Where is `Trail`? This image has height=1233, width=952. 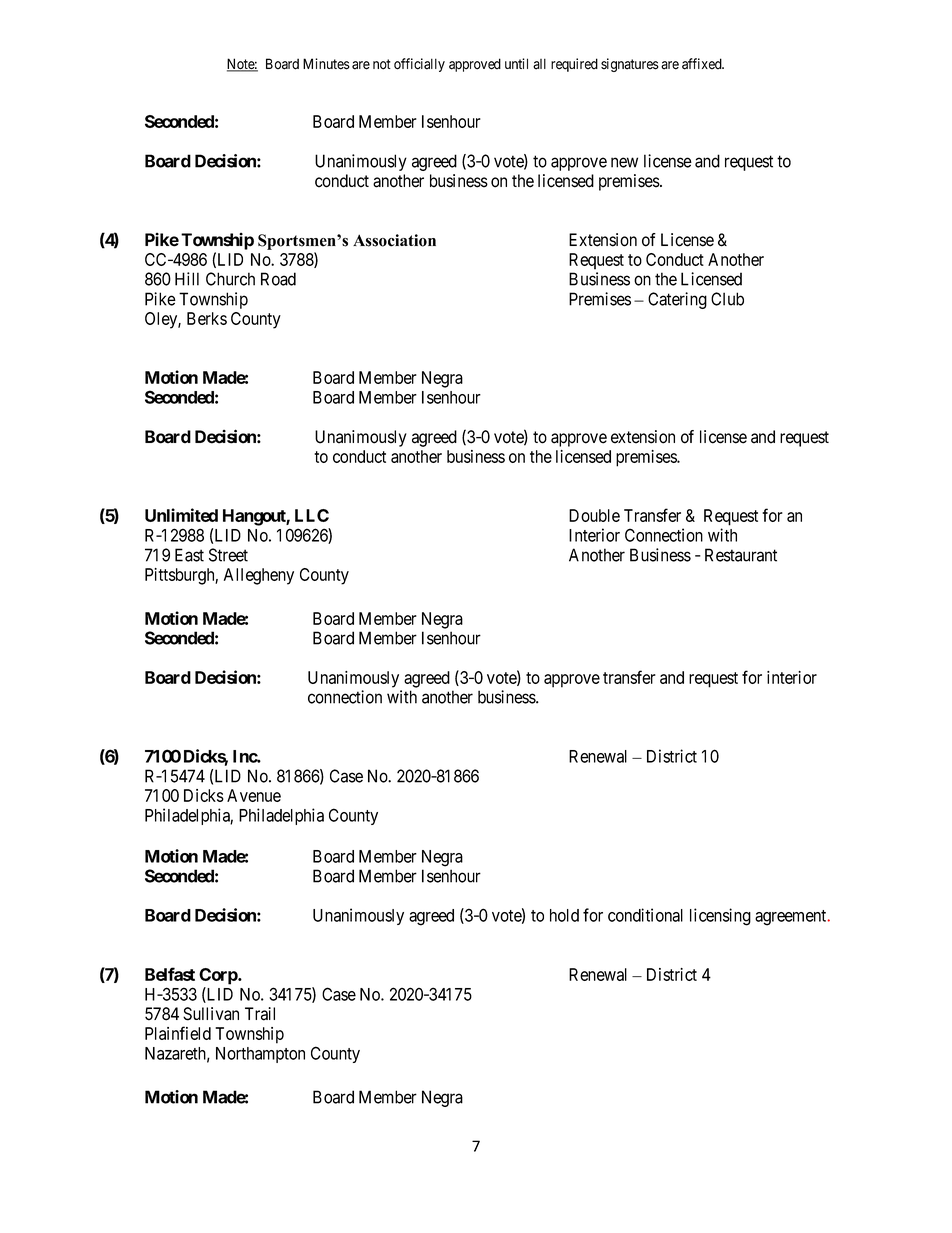
Trail is located at coordinates (260, 1014).
